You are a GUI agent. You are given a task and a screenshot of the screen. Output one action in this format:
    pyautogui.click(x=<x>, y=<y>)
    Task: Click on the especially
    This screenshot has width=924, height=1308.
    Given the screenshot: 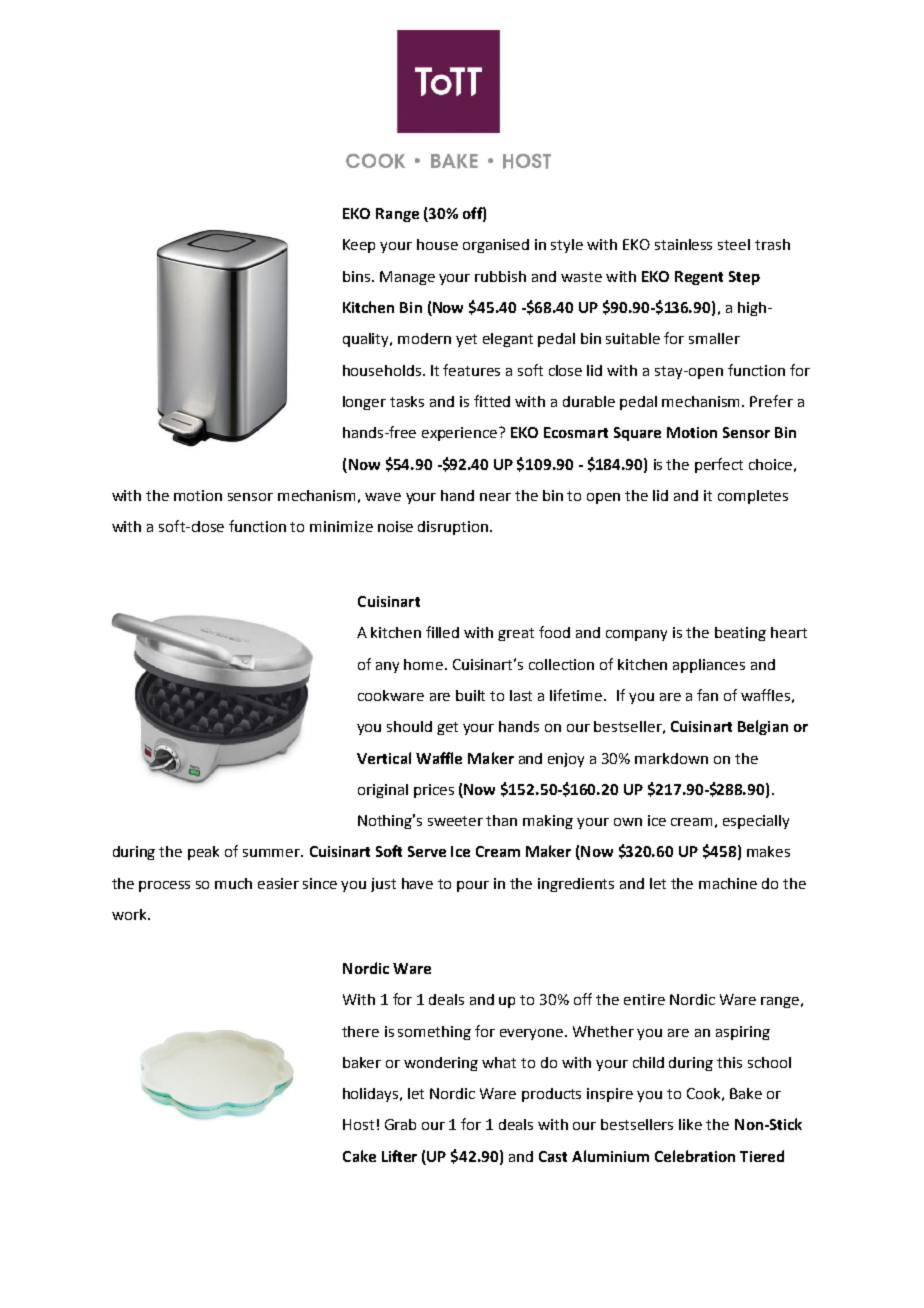 What is the action you would take?
    pyautogui.click(x=756, y=822)
